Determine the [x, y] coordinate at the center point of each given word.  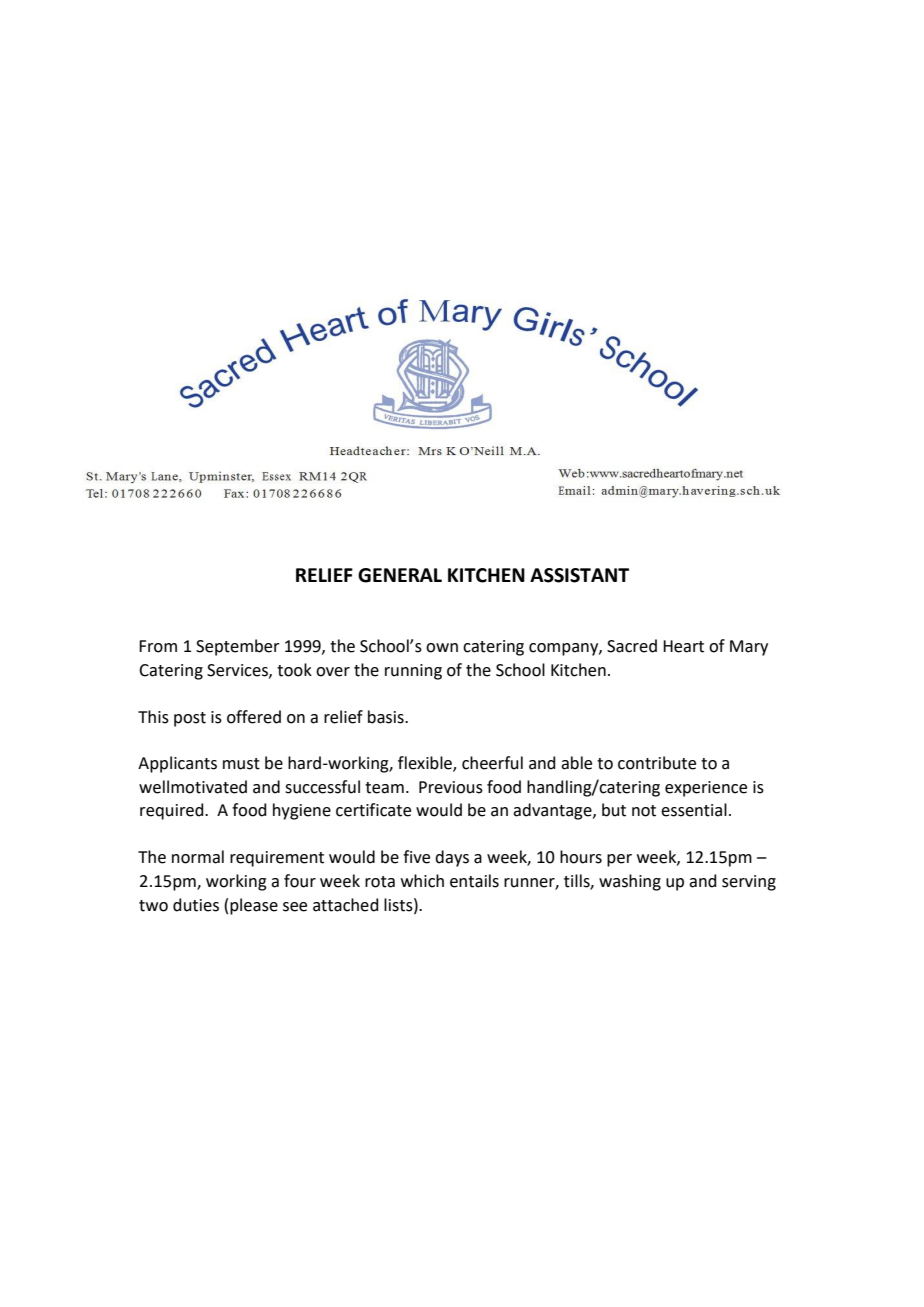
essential [694, 810]
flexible [426, 764]
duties [196, 905]
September [238, 647]
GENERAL [400, 575]
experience [706, 789]
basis [387, 717]
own [442, 648]
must [241, 764]
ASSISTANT [579, 575]
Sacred [632, 646]
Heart [683, 646]
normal [198, 857]
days [452, 858]
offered [254, 717]
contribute [657, 763]
